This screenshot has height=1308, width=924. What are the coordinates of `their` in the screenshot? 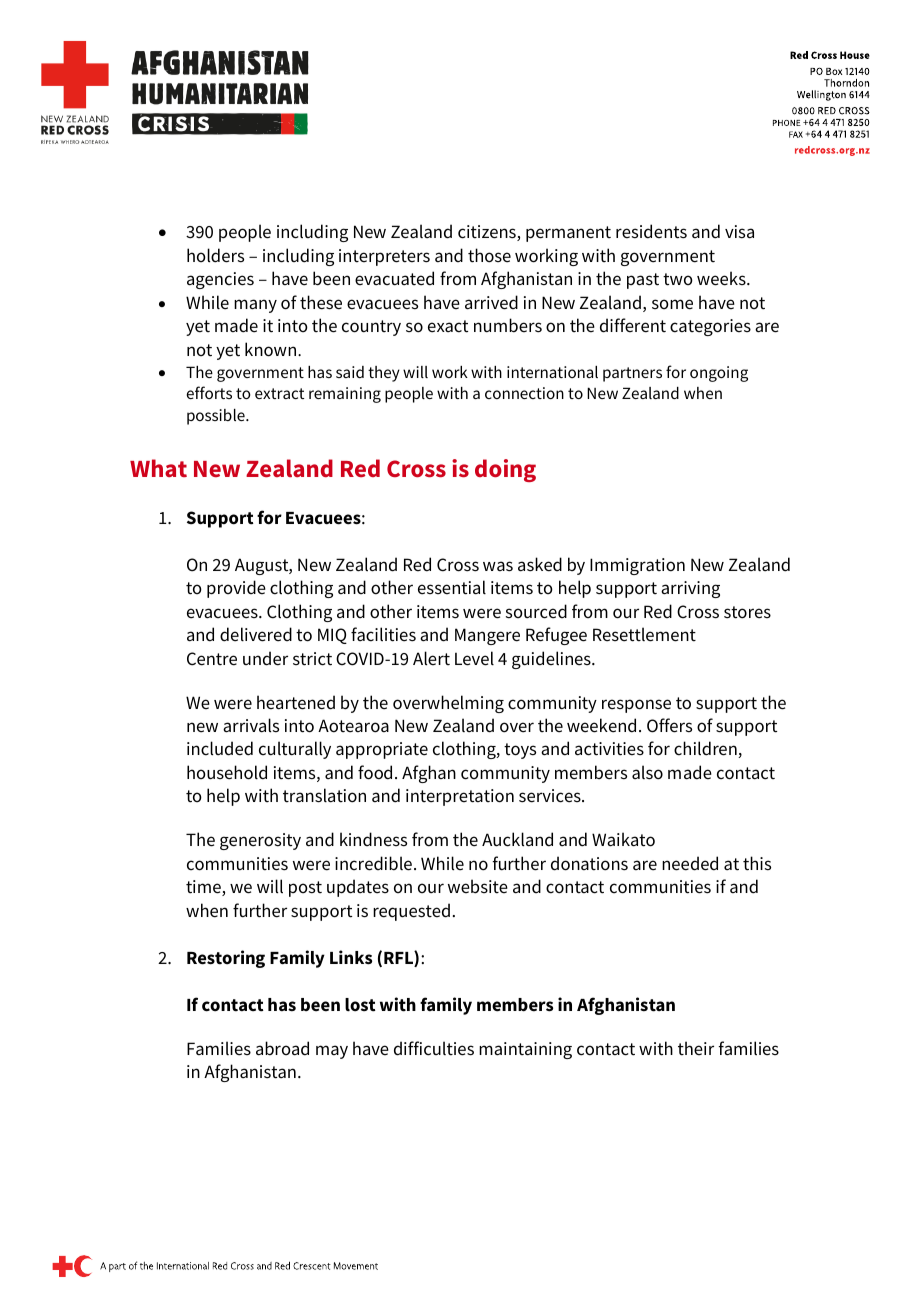 It's located at (696, 1048).
